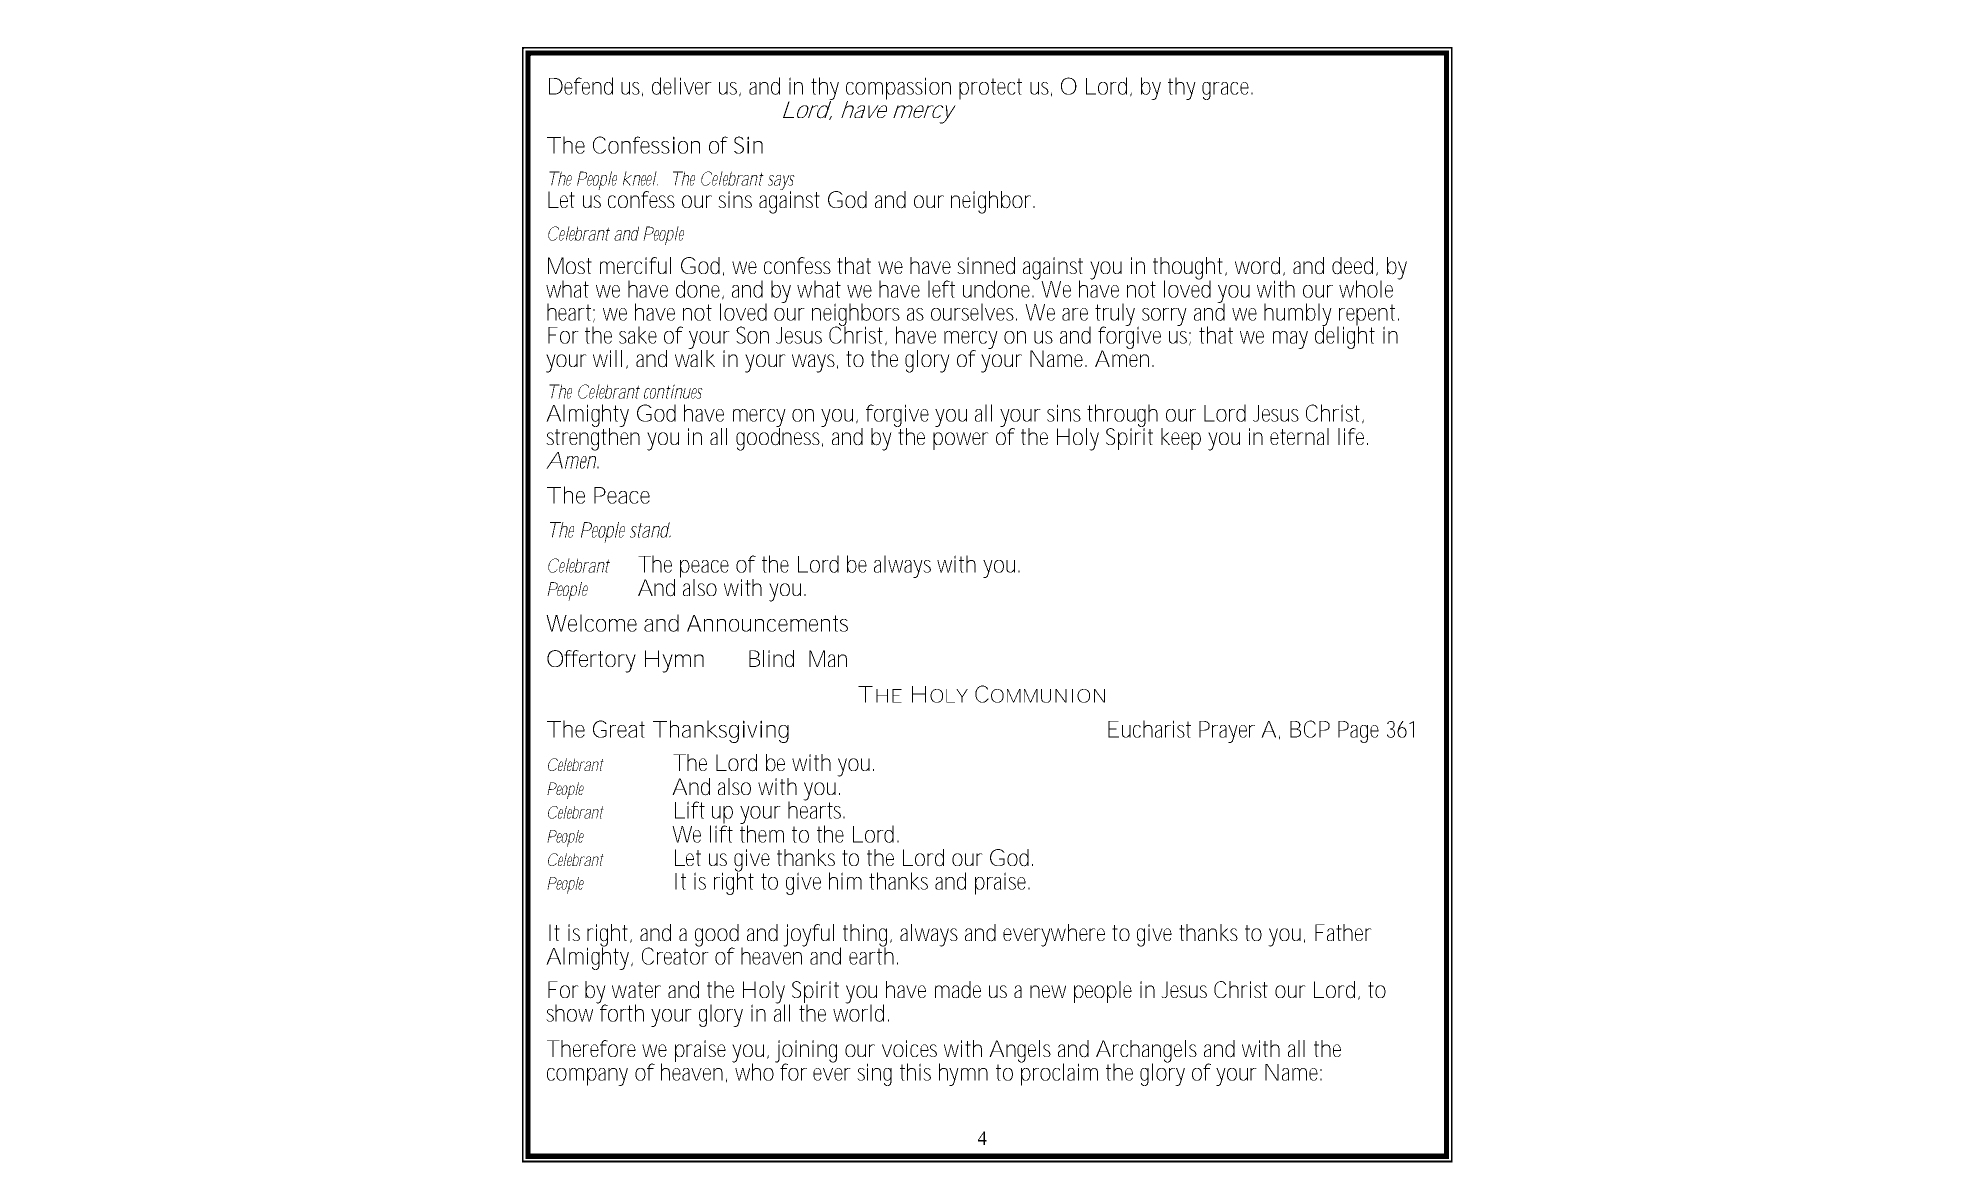  I want to click on protect, so click(990, 89).
